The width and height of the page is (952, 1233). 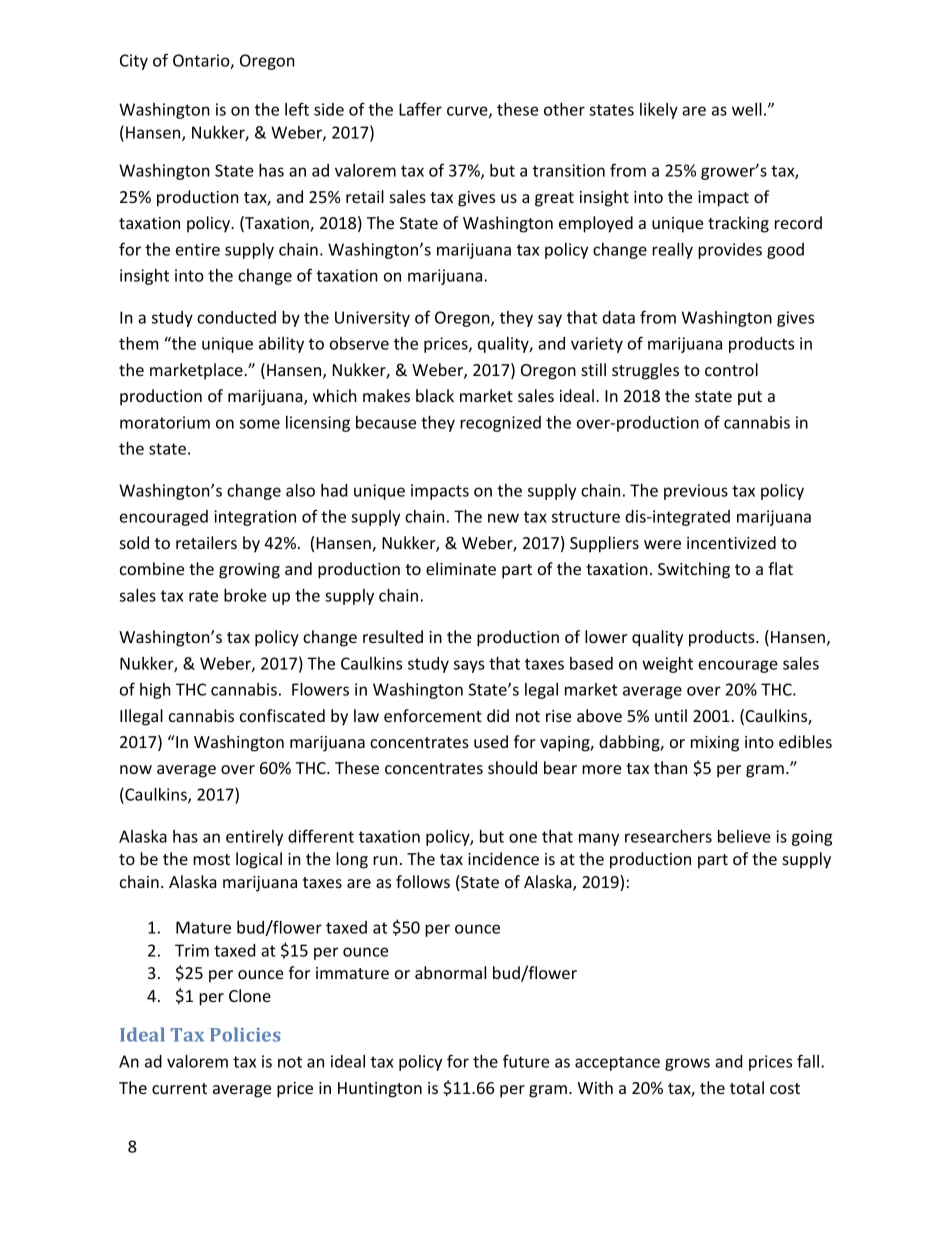 What do you see at coordinates (249, 571) in the page?
I see `growing` at bounding box center [249, 571].
